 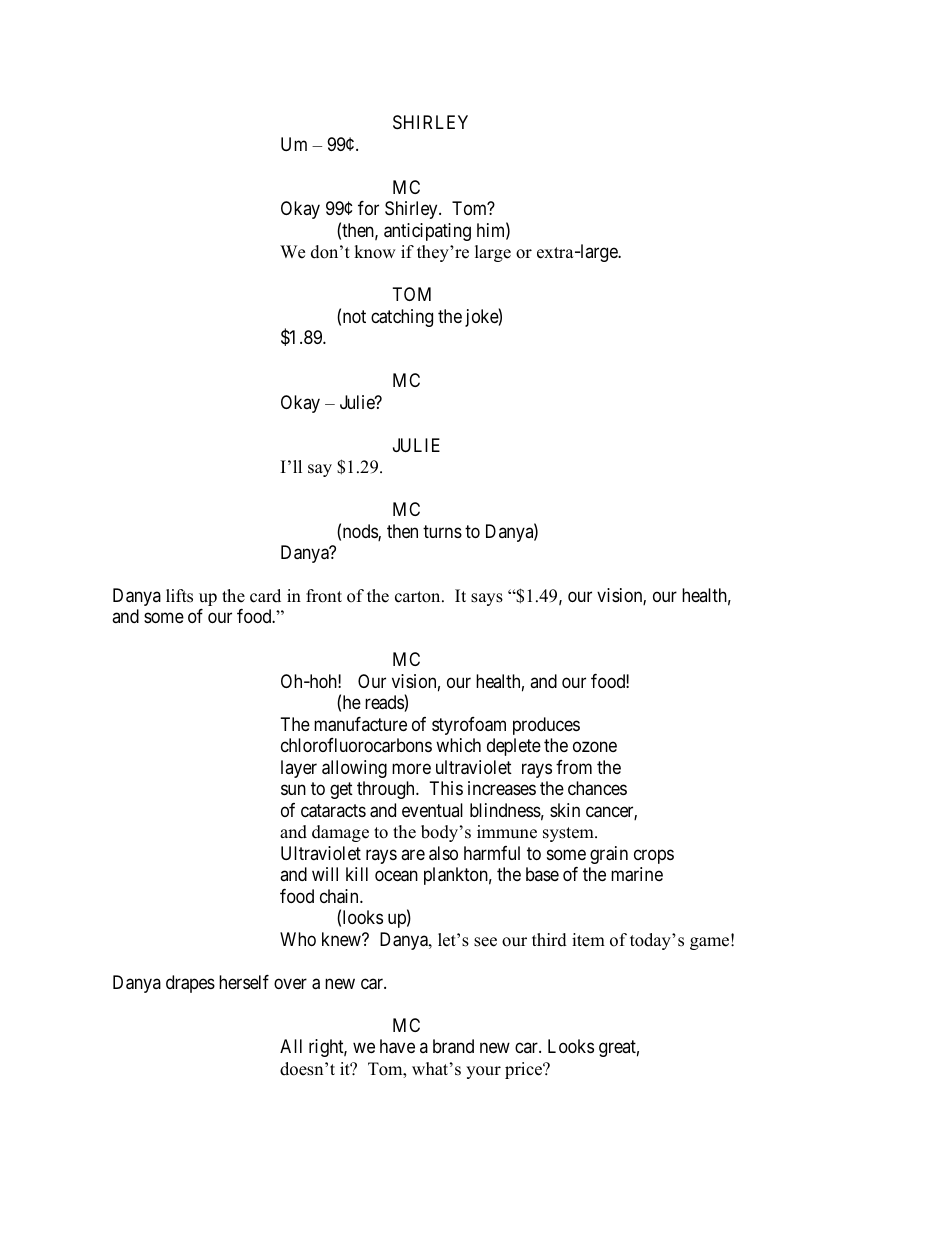 I want to click on anticipating, so click(x=427, y=232).
